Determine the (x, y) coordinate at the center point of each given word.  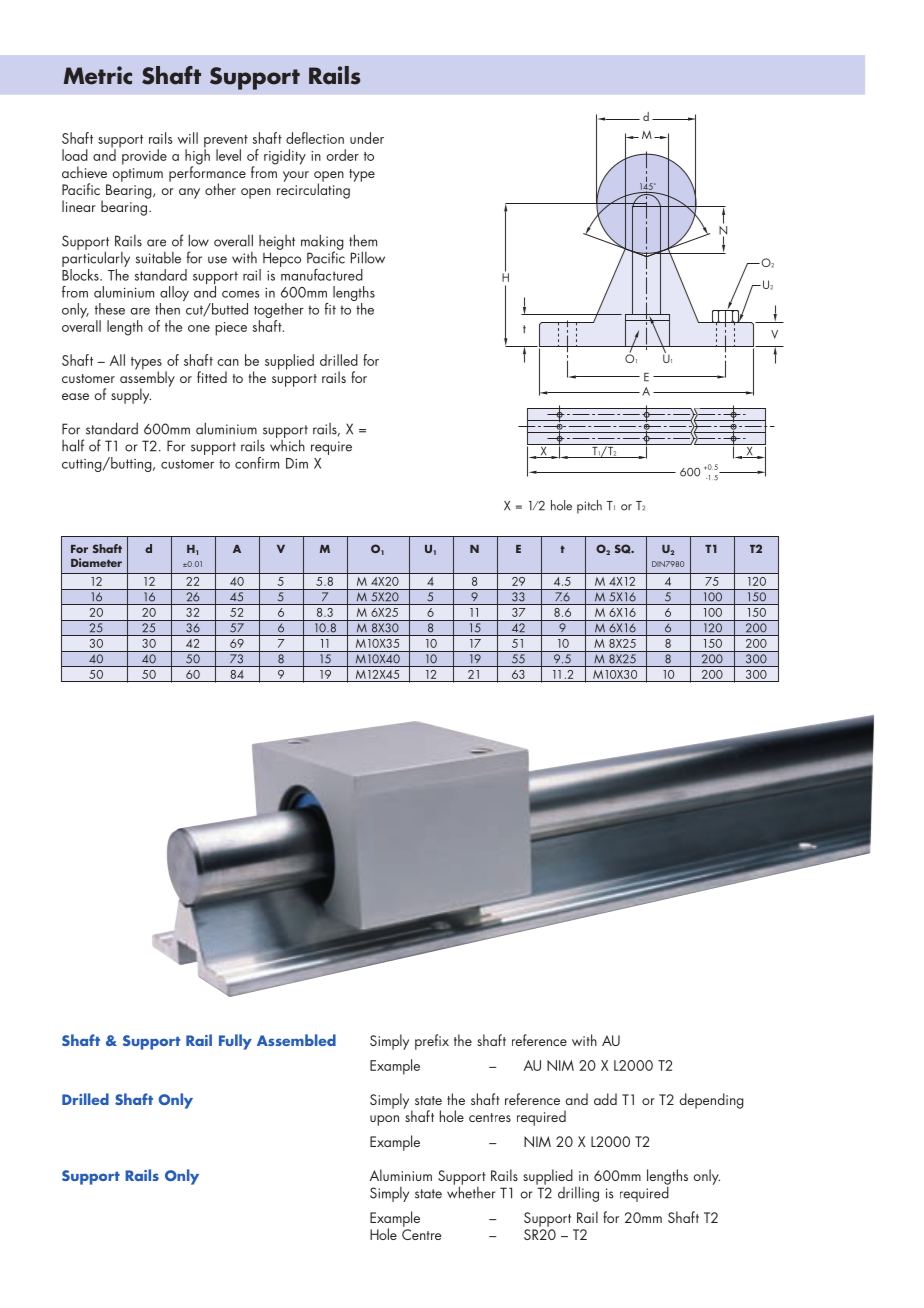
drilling (578, 1194)
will (187, 138)
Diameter (96, 562)
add (605, 1099)
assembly (147, 379)
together (279, 312)
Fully (235, 1042)
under (367, 138)
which (287, 444)
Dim (297, 463)
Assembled (296, 1040)
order (342, 155)
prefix (432, 1042)
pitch (589, 507)
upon (384, 1120)
